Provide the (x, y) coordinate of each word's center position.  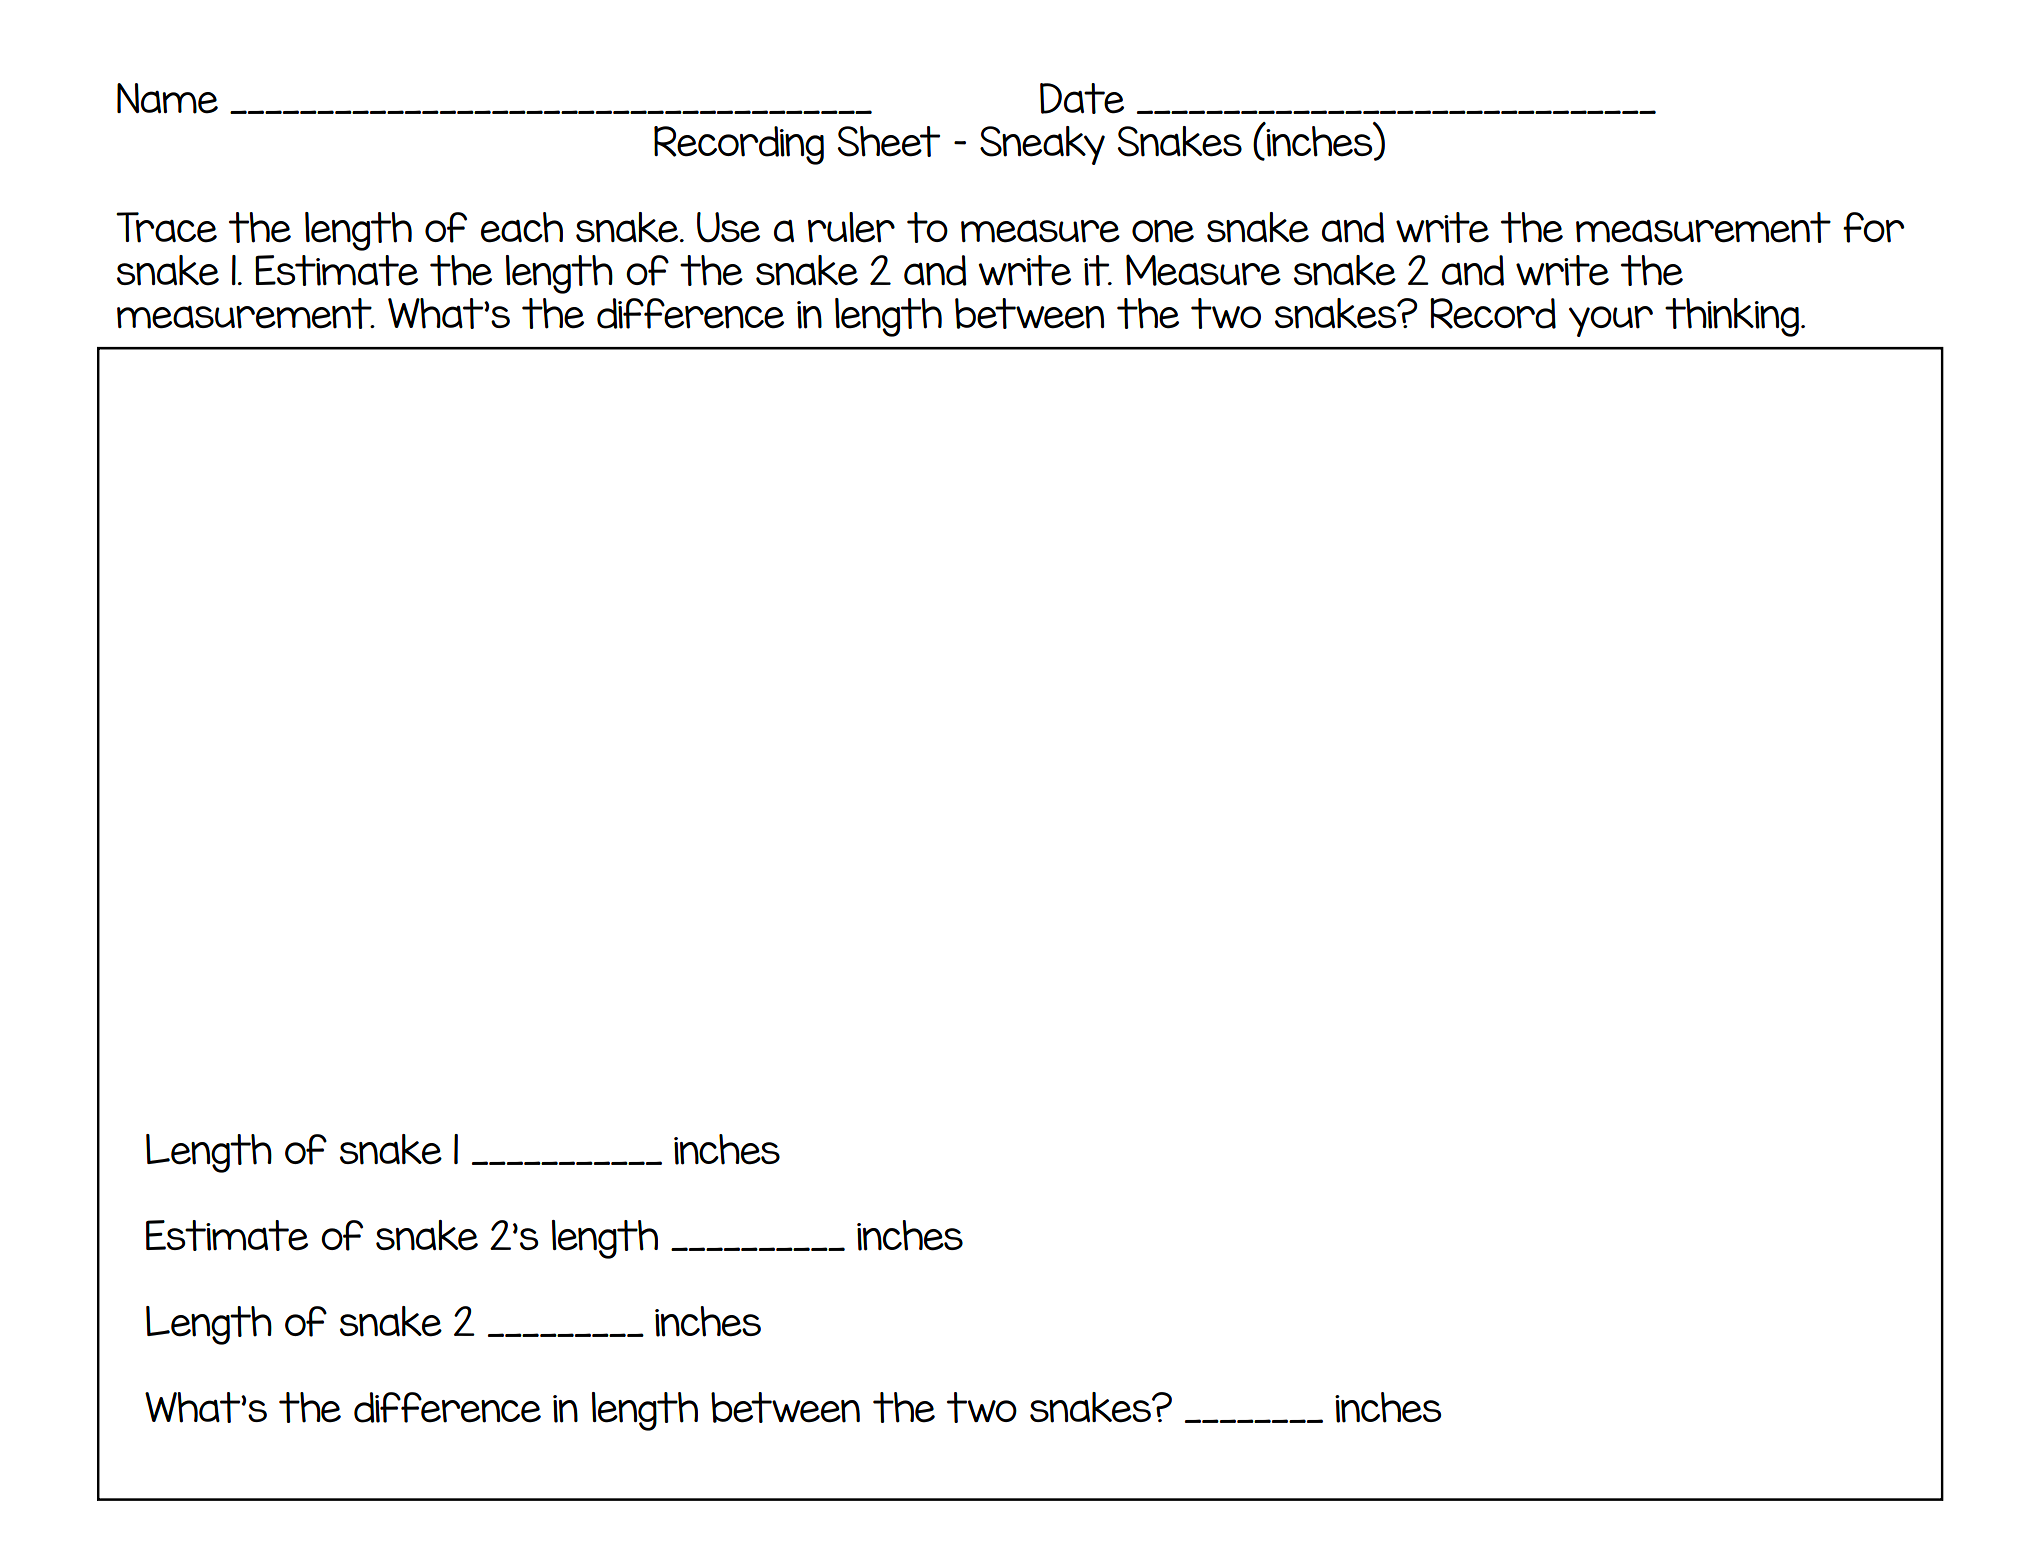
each (522, 227)
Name (167, 98)
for (1874, 227)
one (1163, 231)
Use (728, 227)
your (1611, 321)
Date (1082, 98)
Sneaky (1042, 145)
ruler (851, 227)
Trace (166, 227)
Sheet (888, 141)
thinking (1732, 317)
